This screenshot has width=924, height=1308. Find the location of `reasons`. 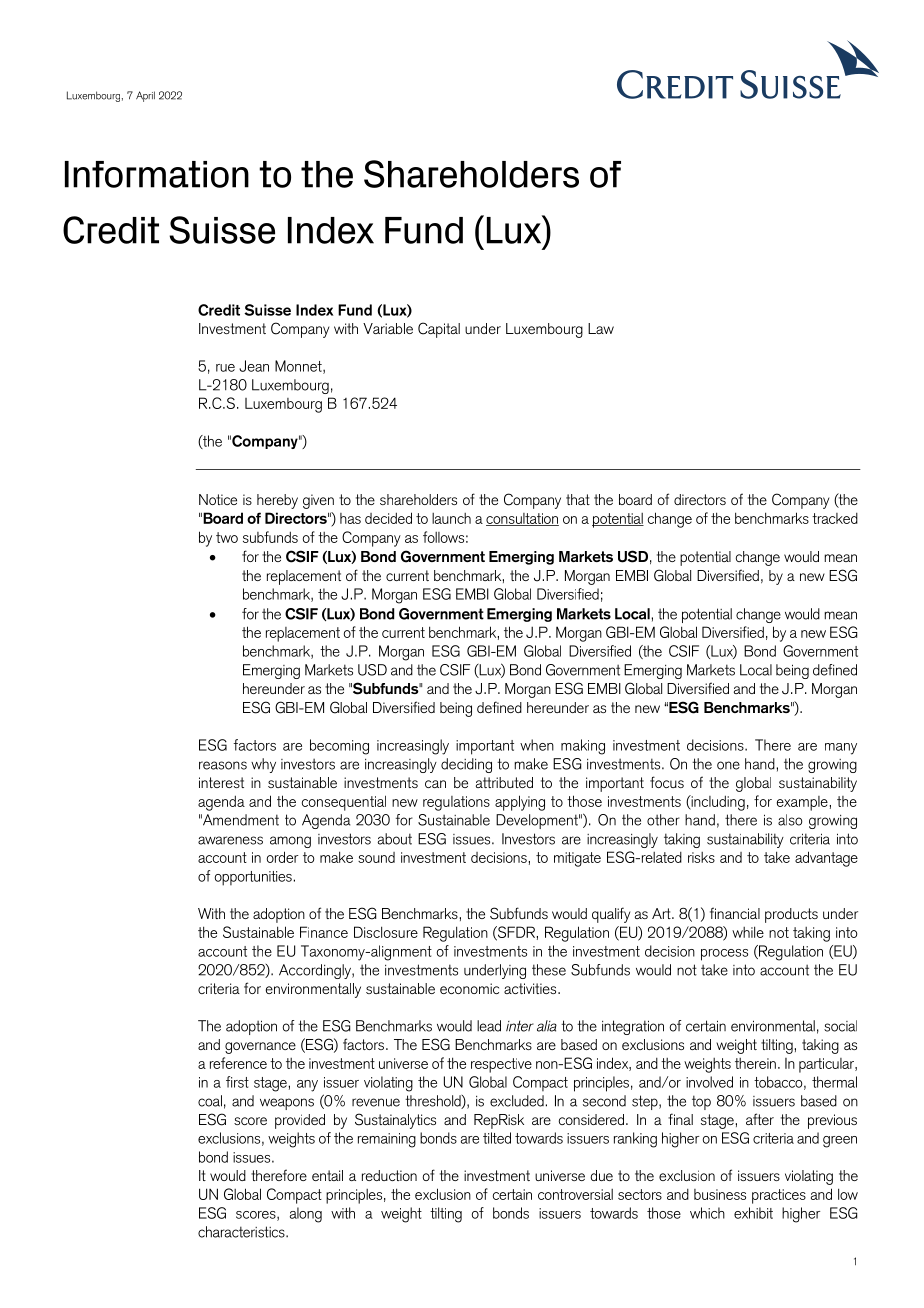

reasons is located at coordinates (223, 765).
